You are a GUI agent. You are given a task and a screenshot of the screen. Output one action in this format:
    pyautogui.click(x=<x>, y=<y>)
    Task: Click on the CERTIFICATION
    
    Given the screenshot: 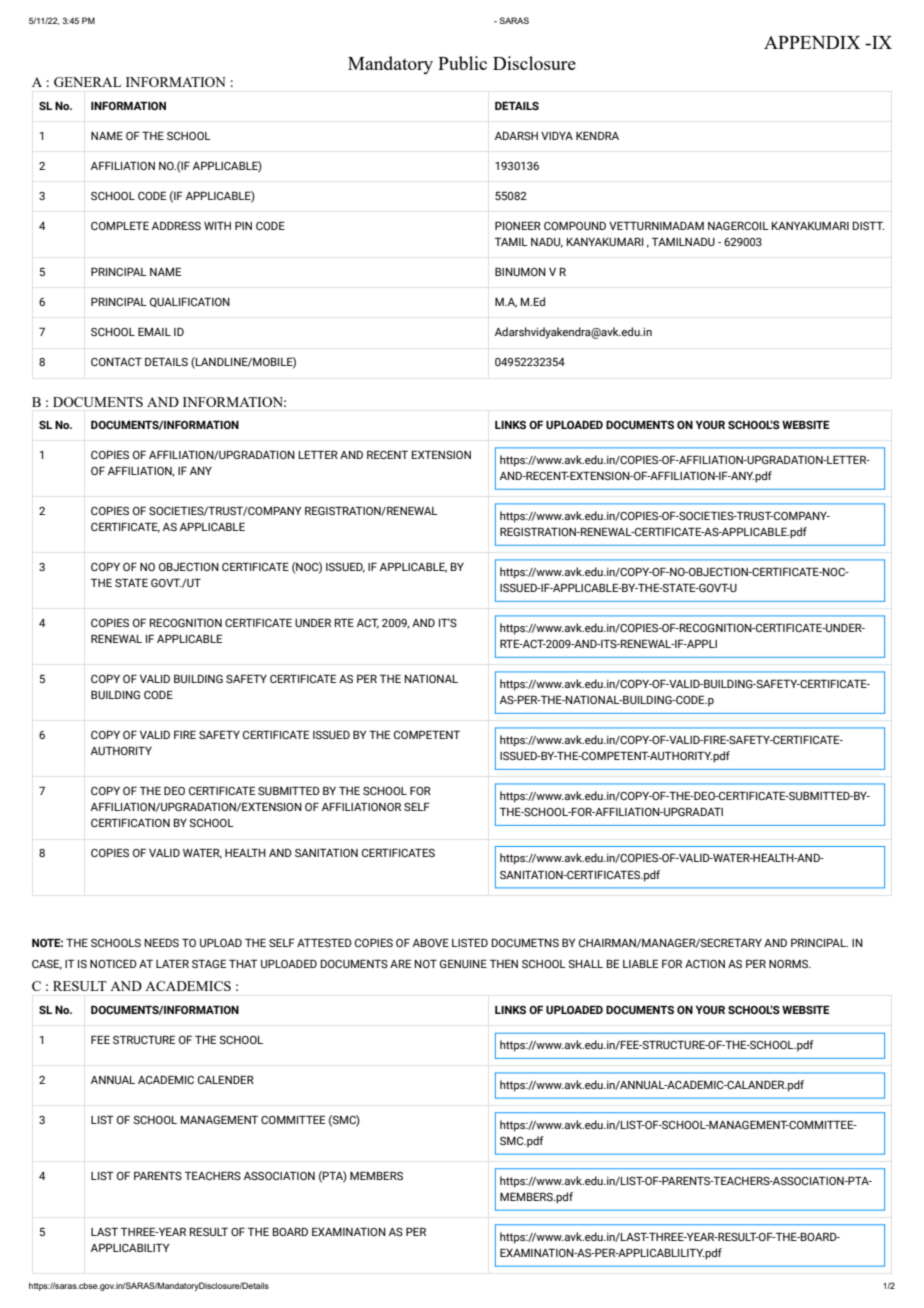 What is the action you would take?
    pyautogui.click(x=130, y=822)
